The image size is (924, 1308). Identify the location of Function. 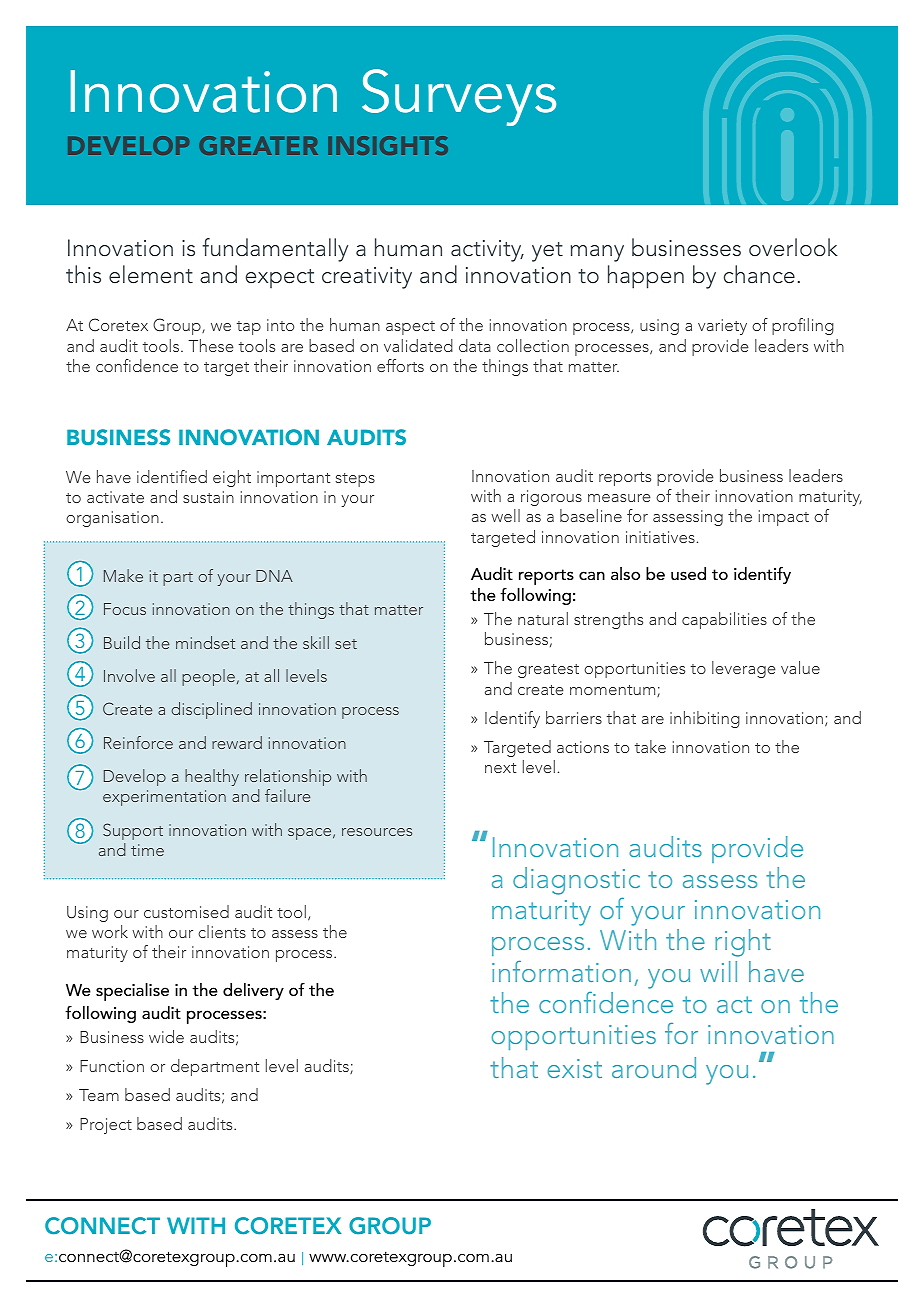
(112, 1066).
